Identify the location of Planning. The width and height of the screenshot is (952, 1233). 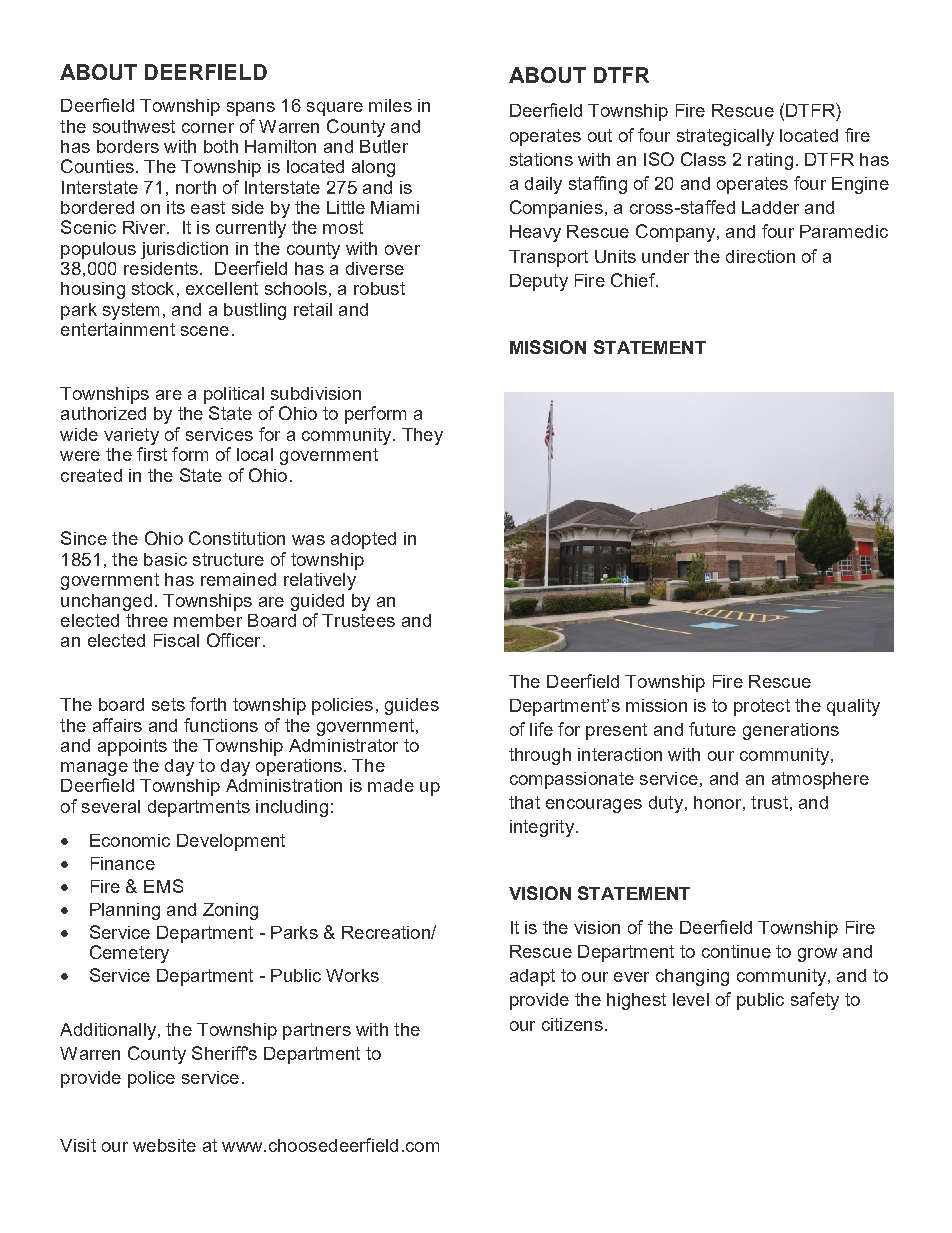
(125, 911).
